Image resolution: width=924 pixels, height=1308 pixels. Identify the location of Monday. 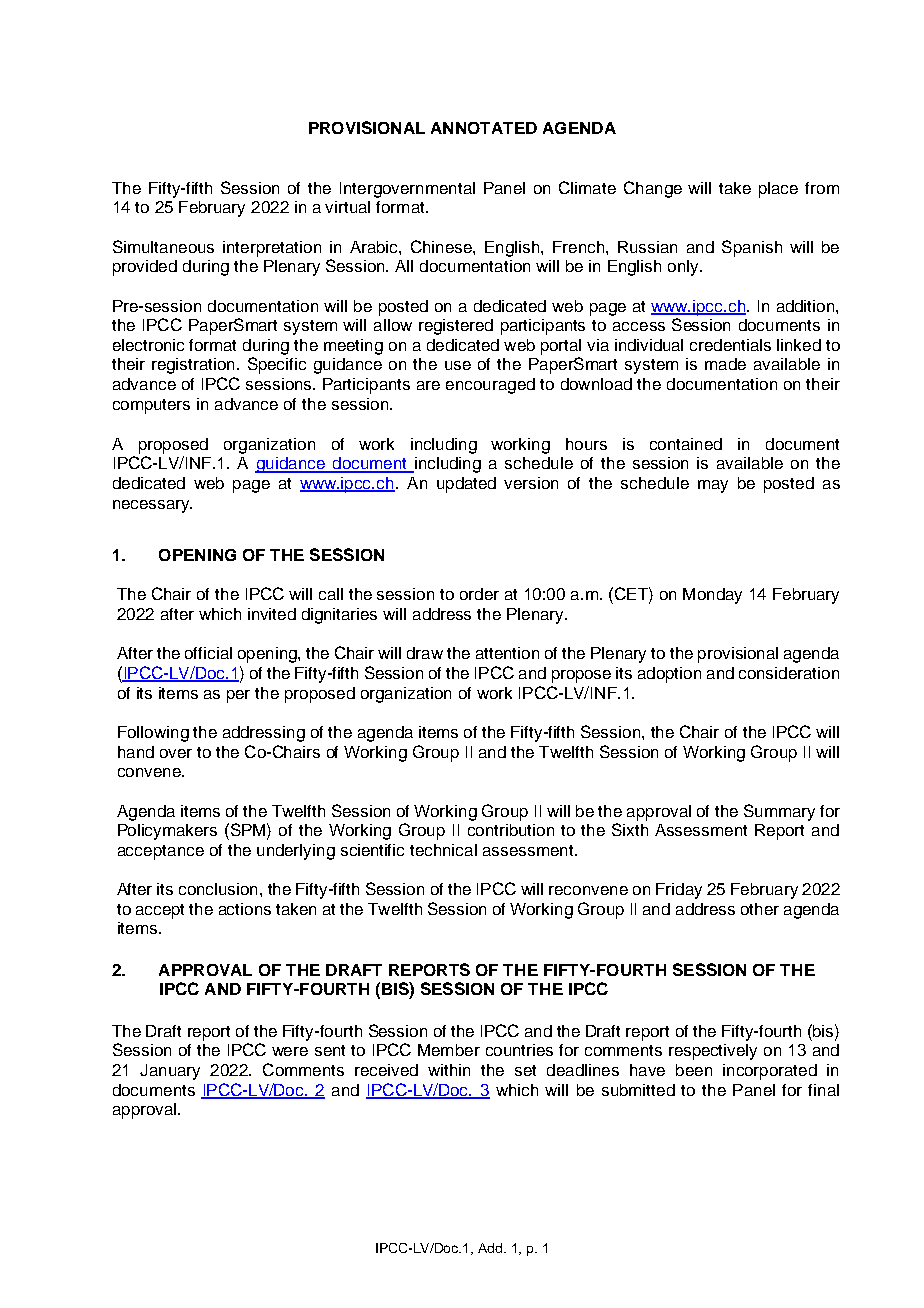
(712, 596).
